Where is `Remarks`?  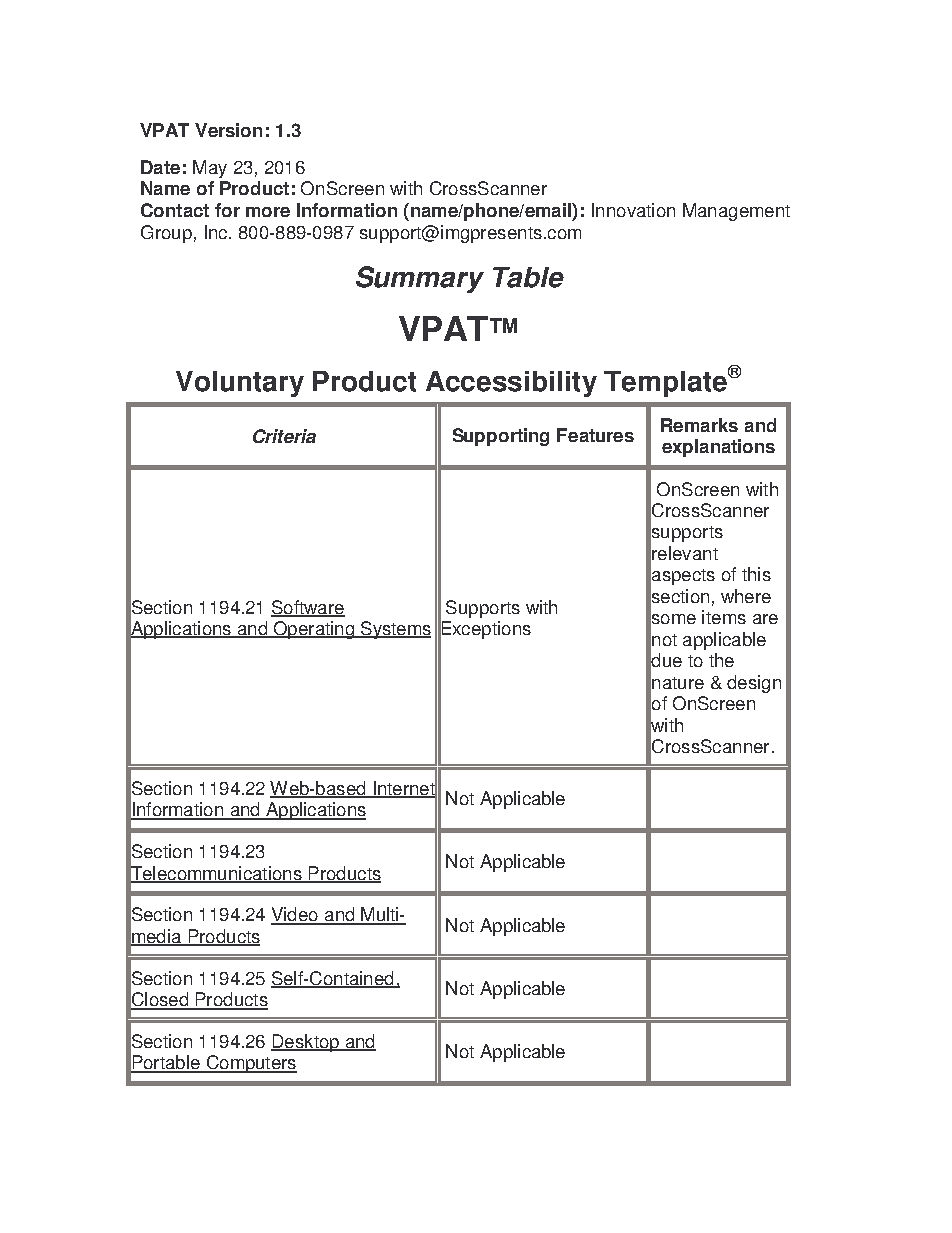 Remarks is located at coordinates (699, 425).
